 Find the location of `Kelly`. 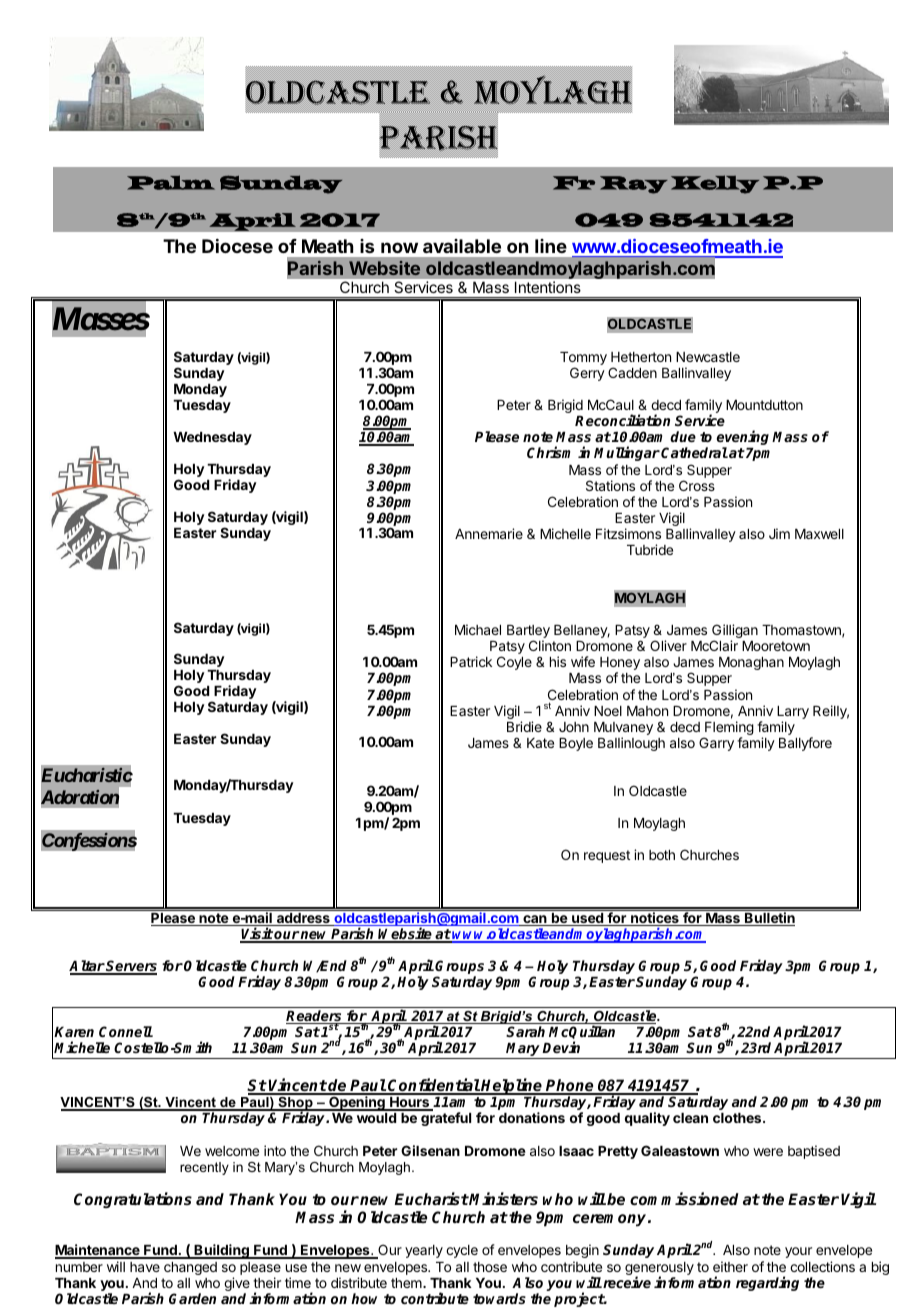

Kelly is located at coordinates (715, 184).
